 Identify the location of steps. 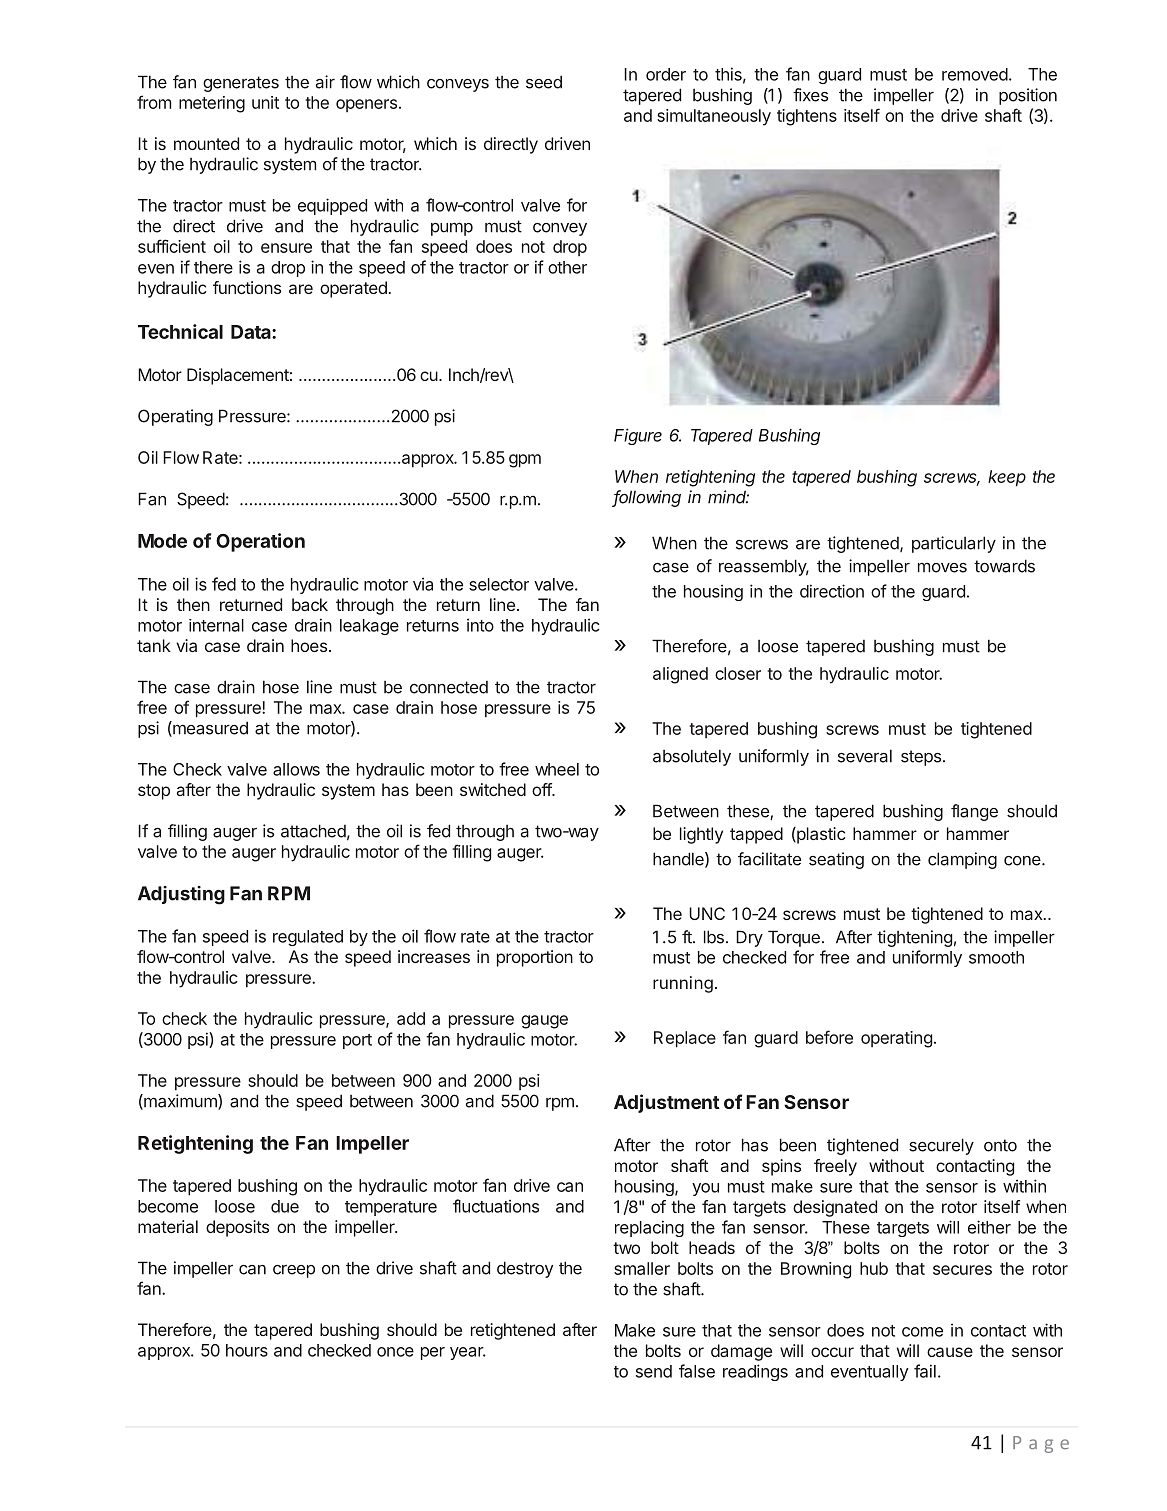
(921, 758).
